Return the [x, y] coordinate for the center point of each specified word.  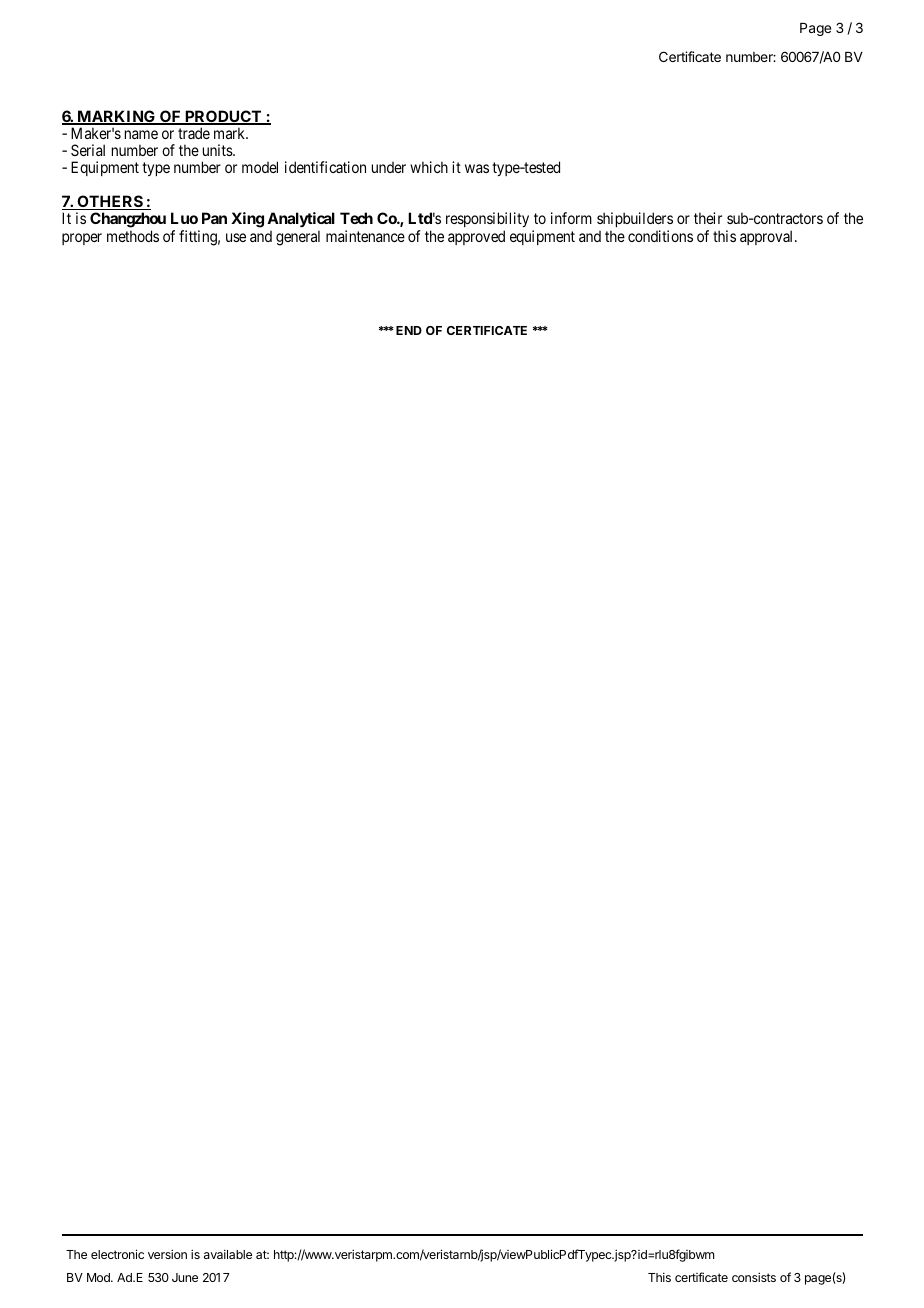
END [409, 330]
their [708, 218]
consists [754, 1277]
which [429, 167]
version [167, 1254]
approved [476, 237]
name [141, 134]
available [228, 1254]
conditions [660, 236]
